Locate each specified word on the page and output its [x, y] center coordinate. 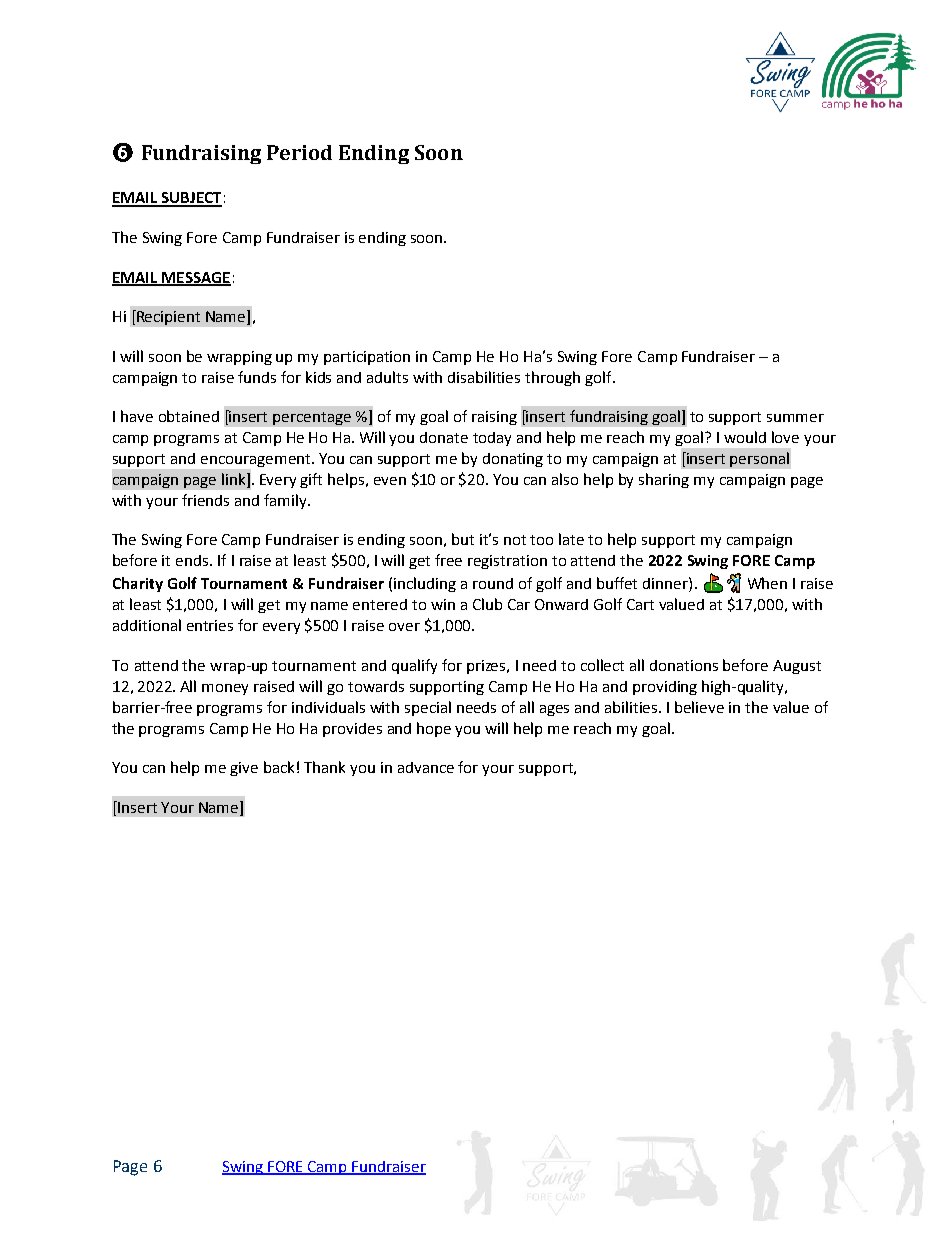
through [552, 378]
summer [795, 418]
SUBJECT [191, 199]
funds [257, 377]
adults [387, 377]
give [244, 769]
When [767, 583]
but [463, 539]
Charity [138, 584]
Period [299, 152]
